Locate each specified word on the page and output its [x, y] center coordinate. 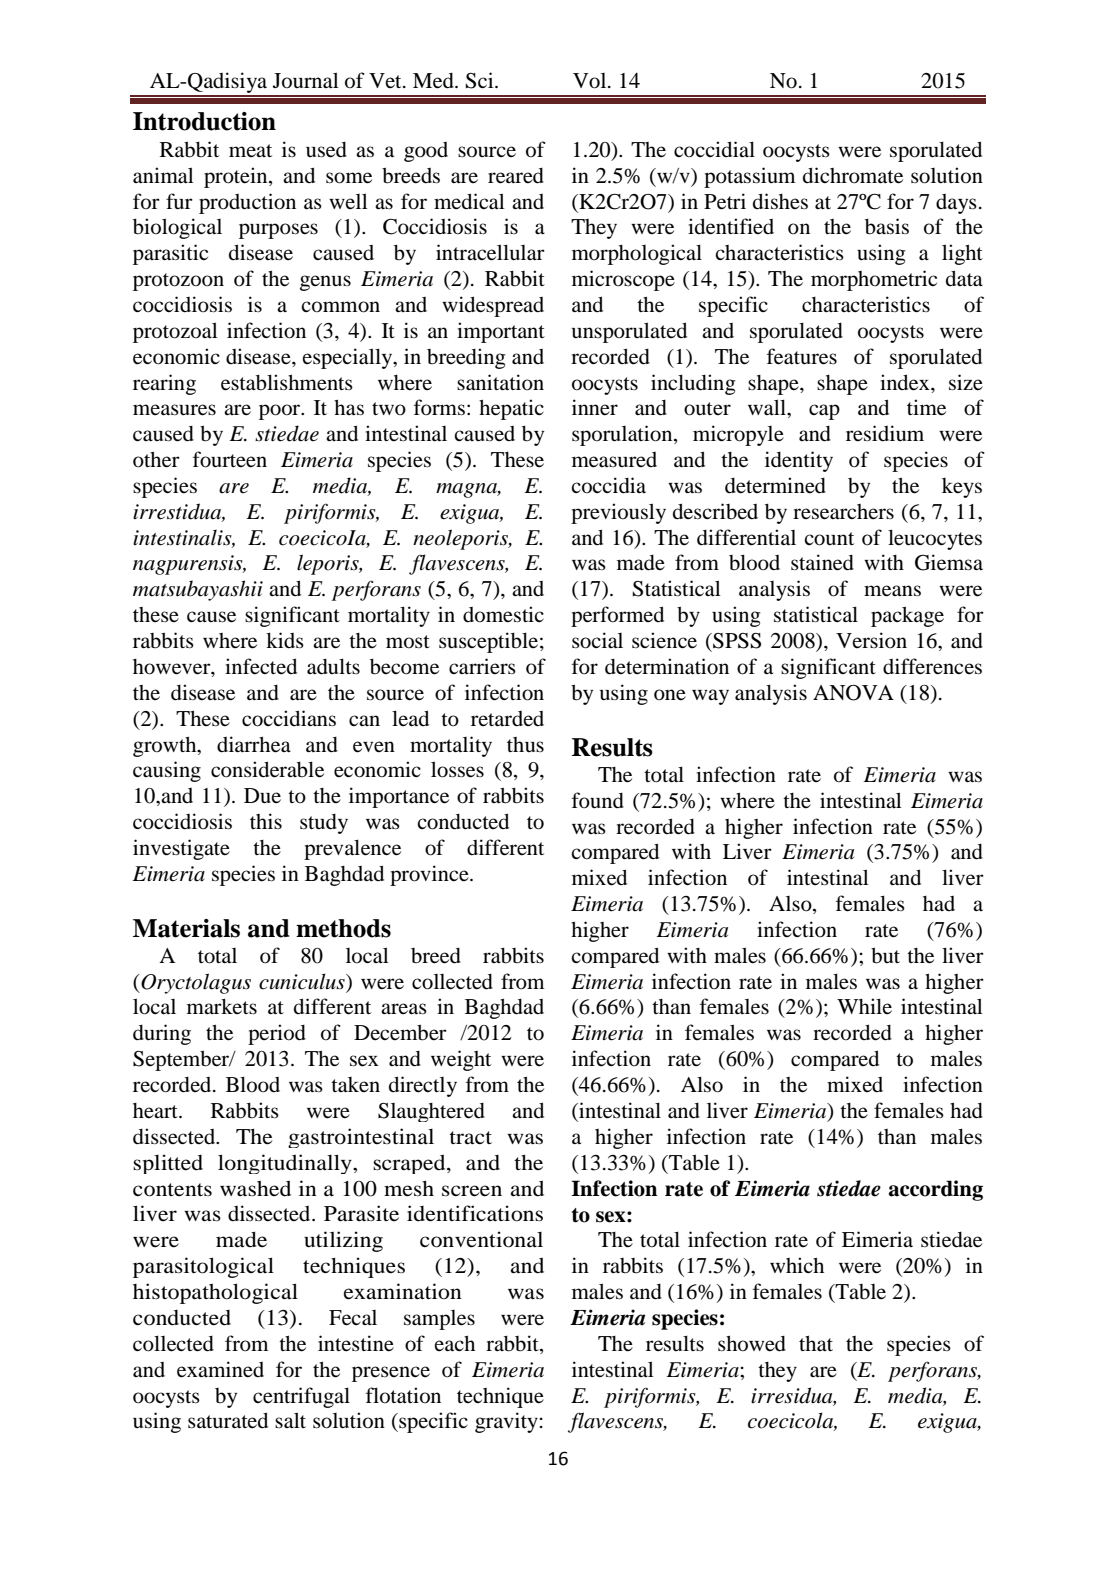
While [864, 1006]
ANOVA [853, 693]
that [816, 1343]
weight [461, 1060]
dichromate [853, 175]
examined [220, 1369]
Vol [591, 81]
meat [250, 150]
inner [595, 407]
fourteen [230, 459]
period [277, 1034]
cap [824, 412]
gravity [506, 1422]
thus [525, 744]
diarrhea [254, 744]
